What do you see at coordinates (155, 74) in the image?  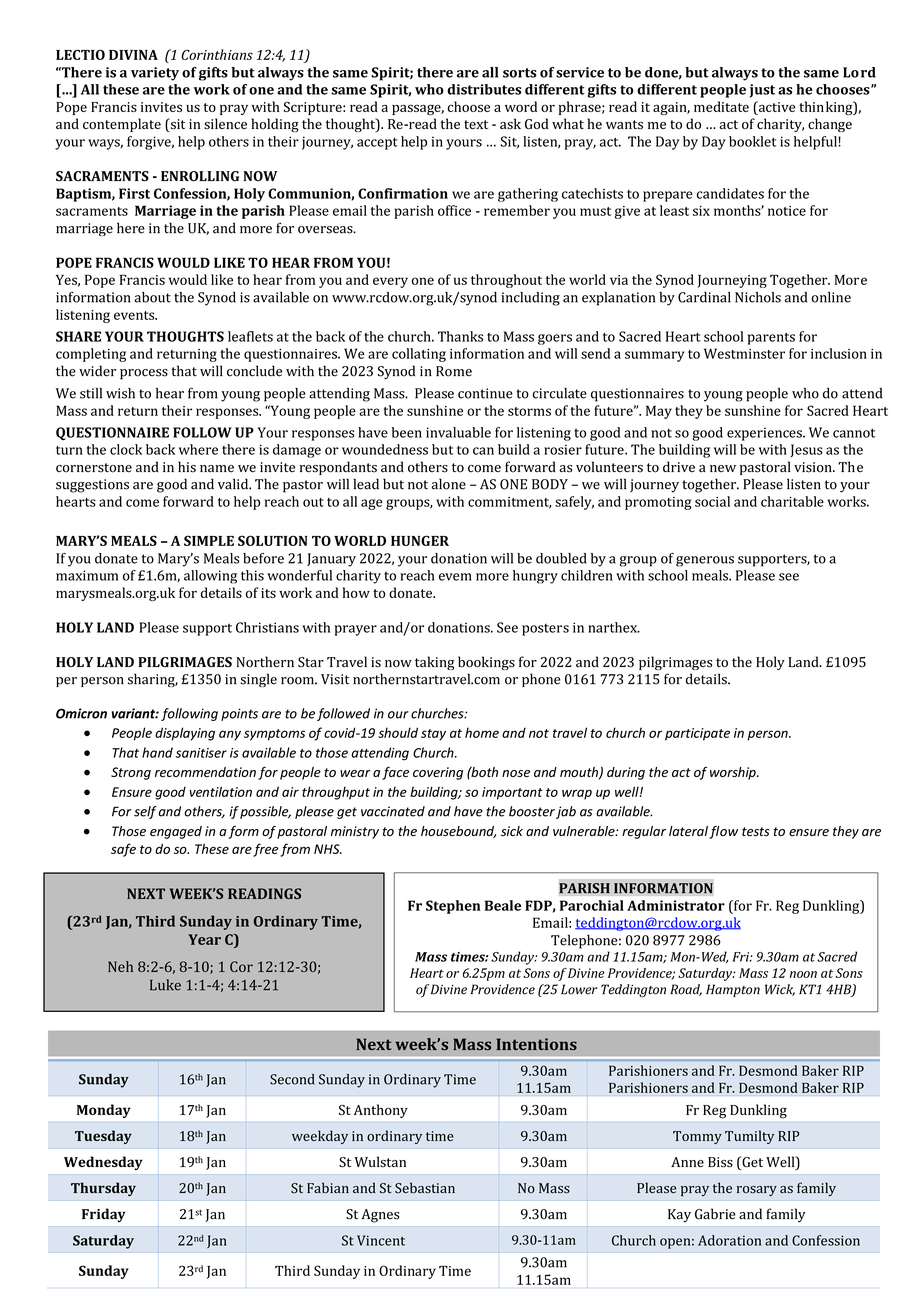 I see `variety` at bounding box center [155, 74].
